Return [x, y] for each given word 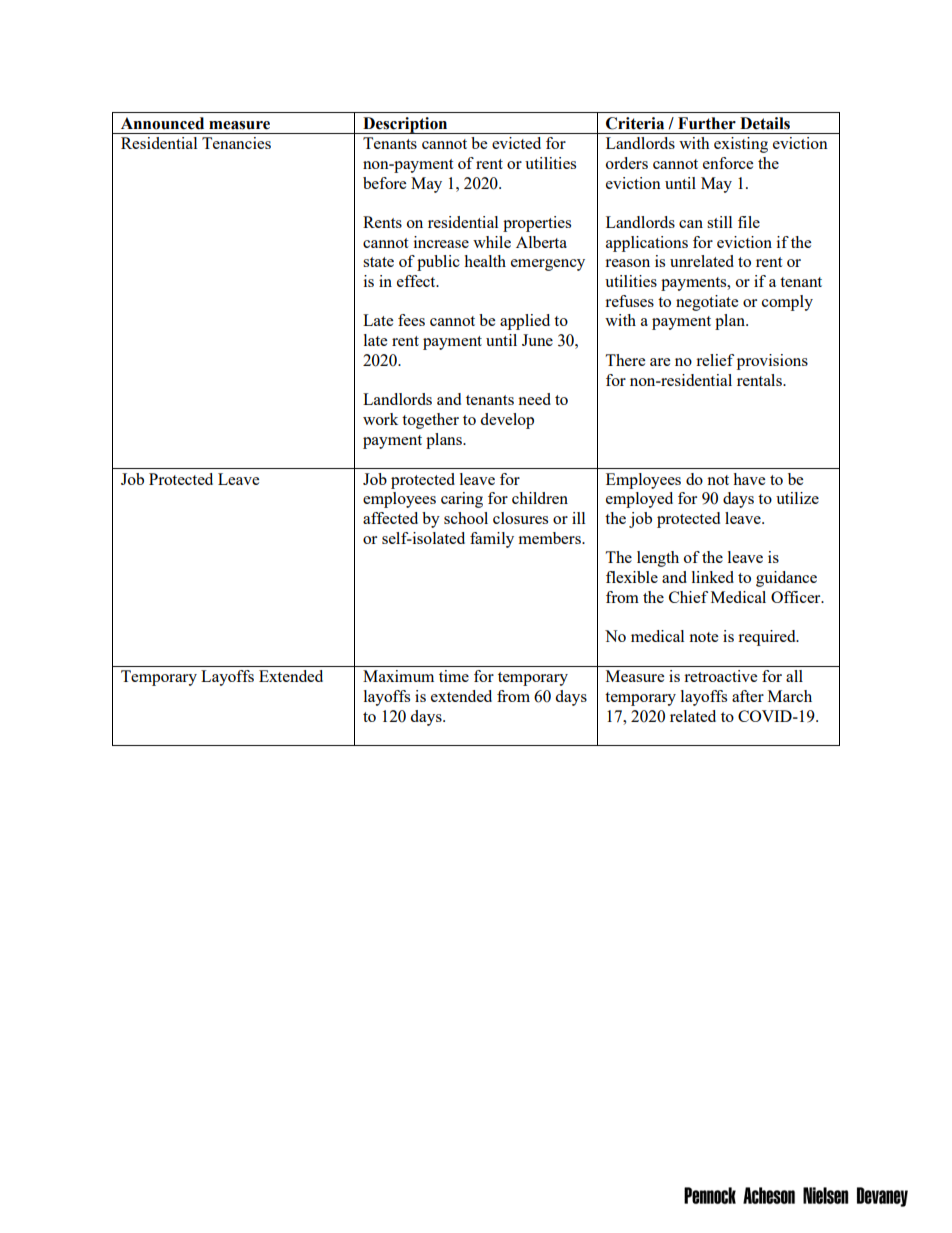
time [454, 676]
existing [741, 145]
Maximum [398, 676]
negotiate [707, 303]
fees [411, 320]
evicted [516, 143]
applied [525, 322]
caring [462, 500]
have [749, 479]
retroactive [720, 676]
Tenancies [236, 143]
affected [390, 518]
